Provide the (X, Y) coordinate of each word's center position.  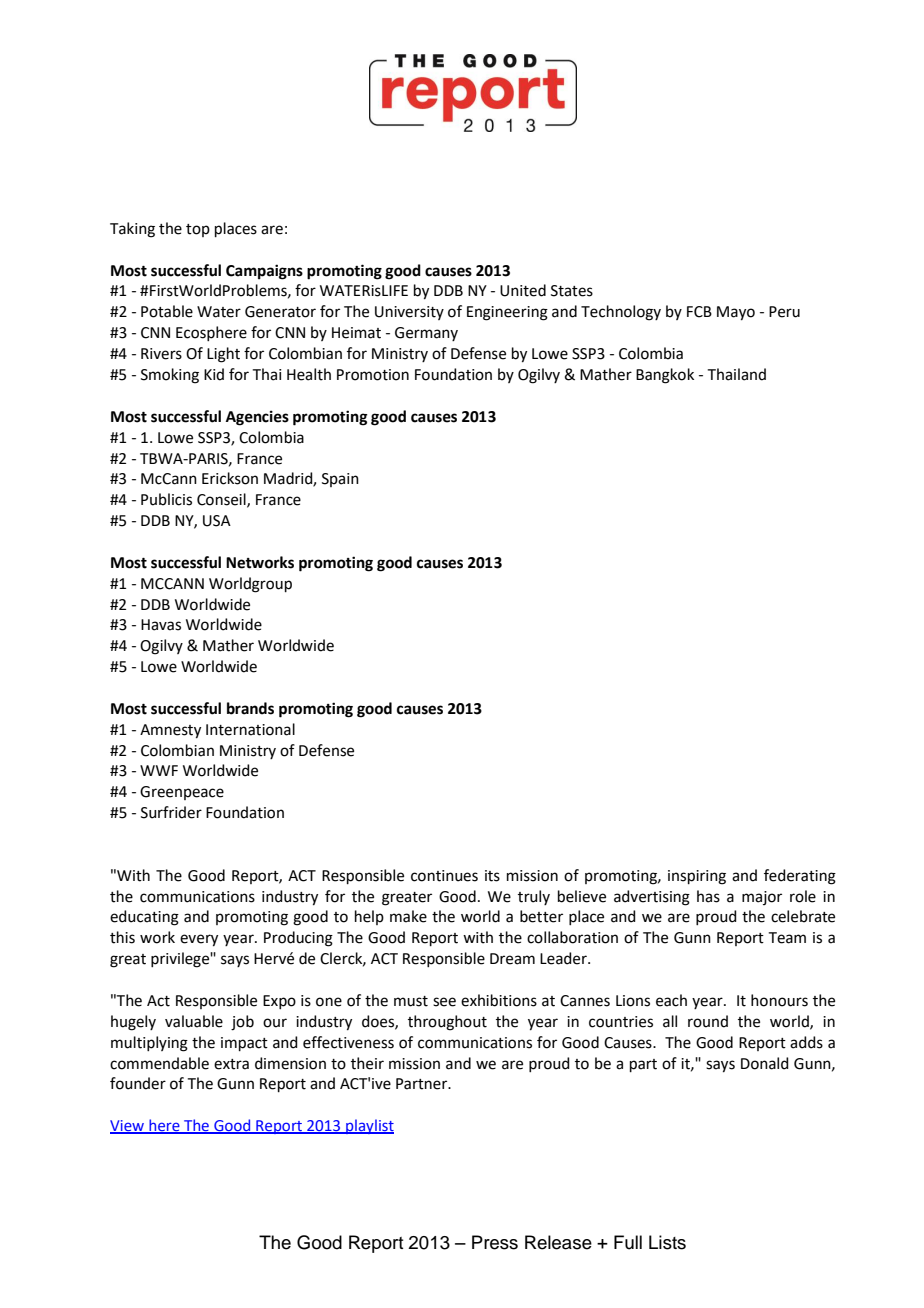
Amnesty (170, 731)
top (198, 230)
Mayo (736, 313)
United (523, 290)
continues (444, 876)
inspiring (697, 877)
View (128, 1127)
